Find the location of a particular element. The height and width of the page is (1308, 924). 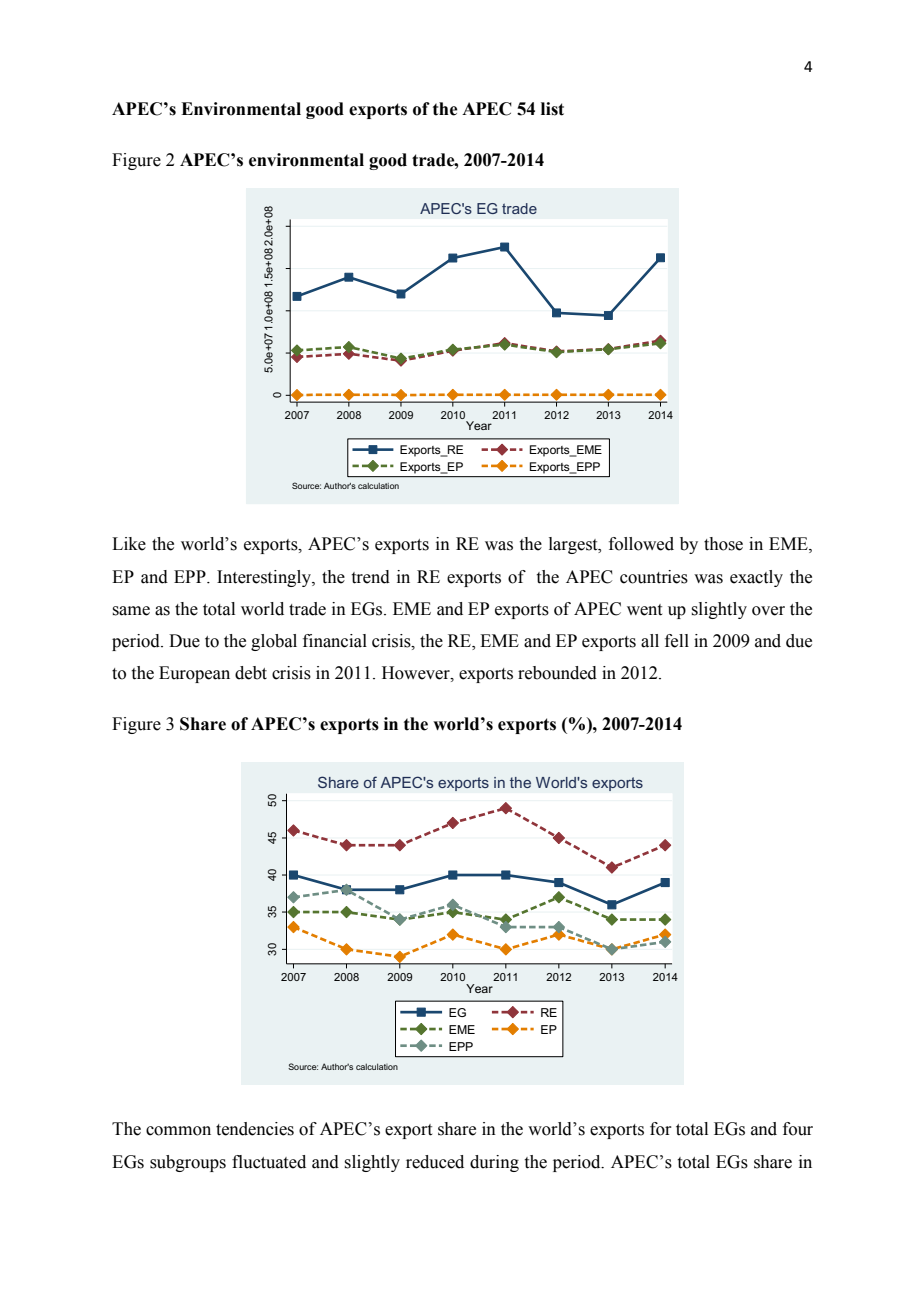

those is located at coordinates (723, 544).
